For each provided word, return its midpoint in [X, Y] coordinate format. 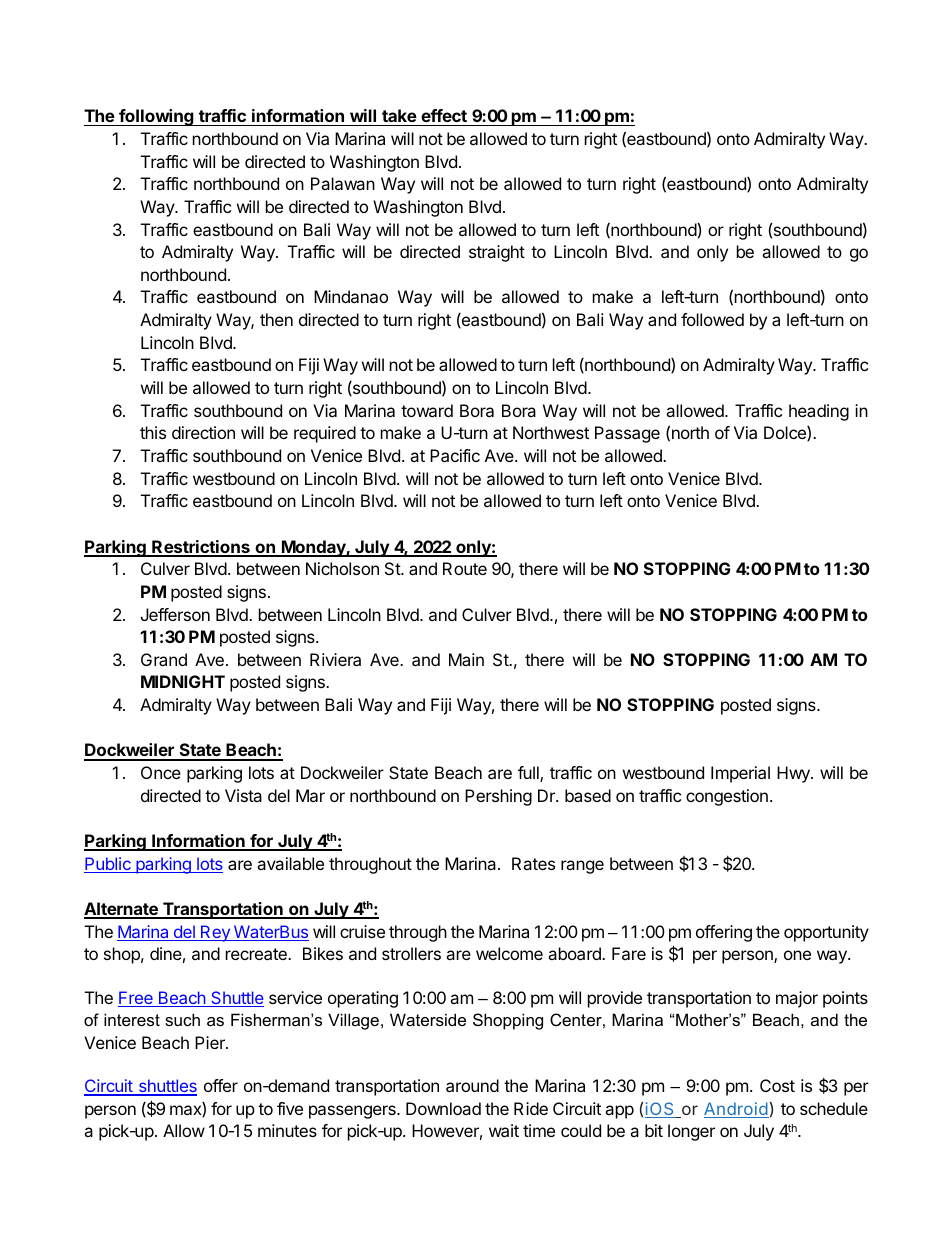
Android [736, 1110]
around [472, 1085]
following [156, 117]
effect [444, 115]
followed [712, 319]
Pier [211, 1042]
